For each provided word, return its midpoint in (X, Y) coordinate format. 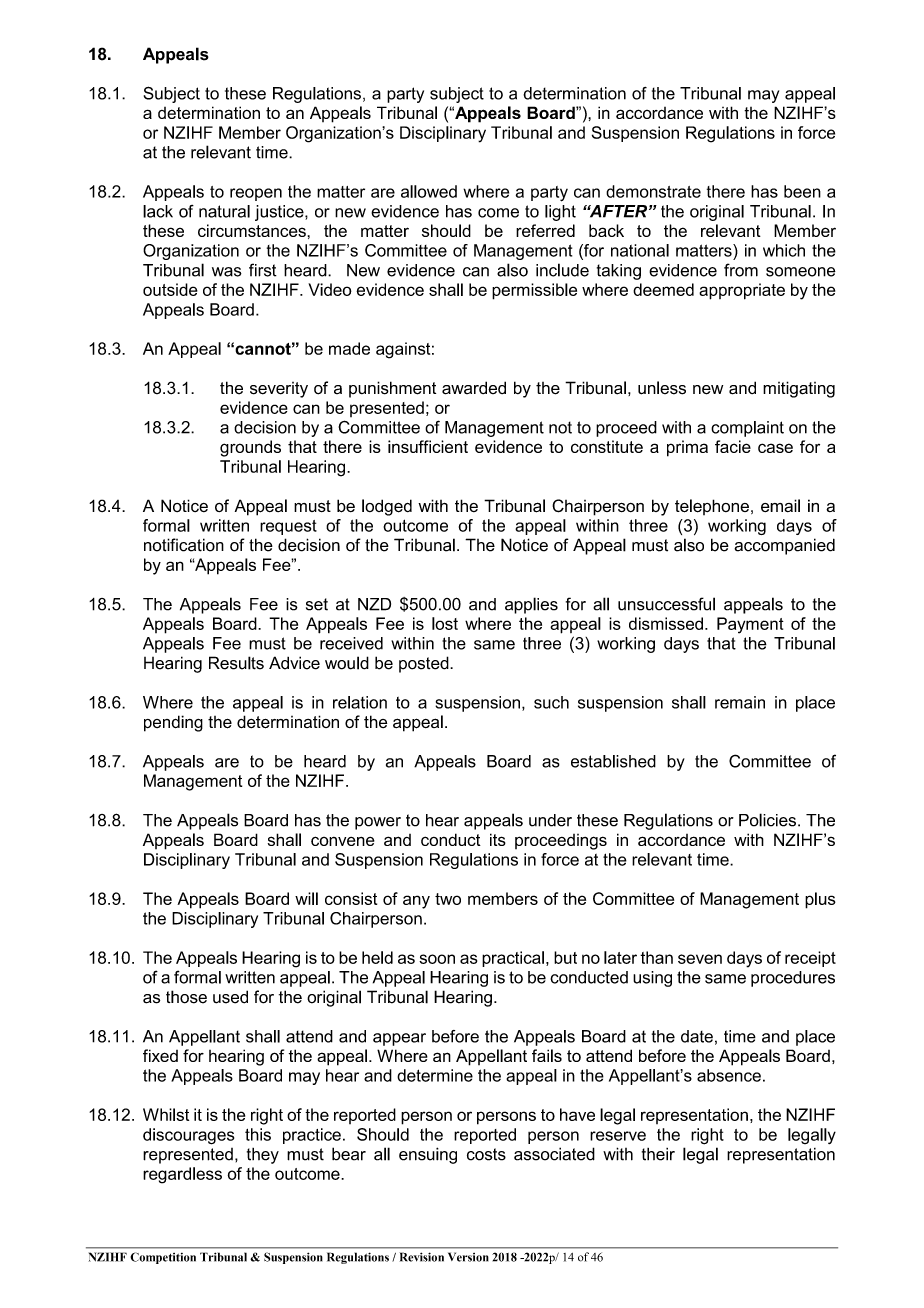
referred (545, 230)
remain (740, 702)
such (551, 702)
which (784, 250)
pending (173, 723)
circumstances (252, 230)
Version (468, 1257)
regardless (182, 1175)
